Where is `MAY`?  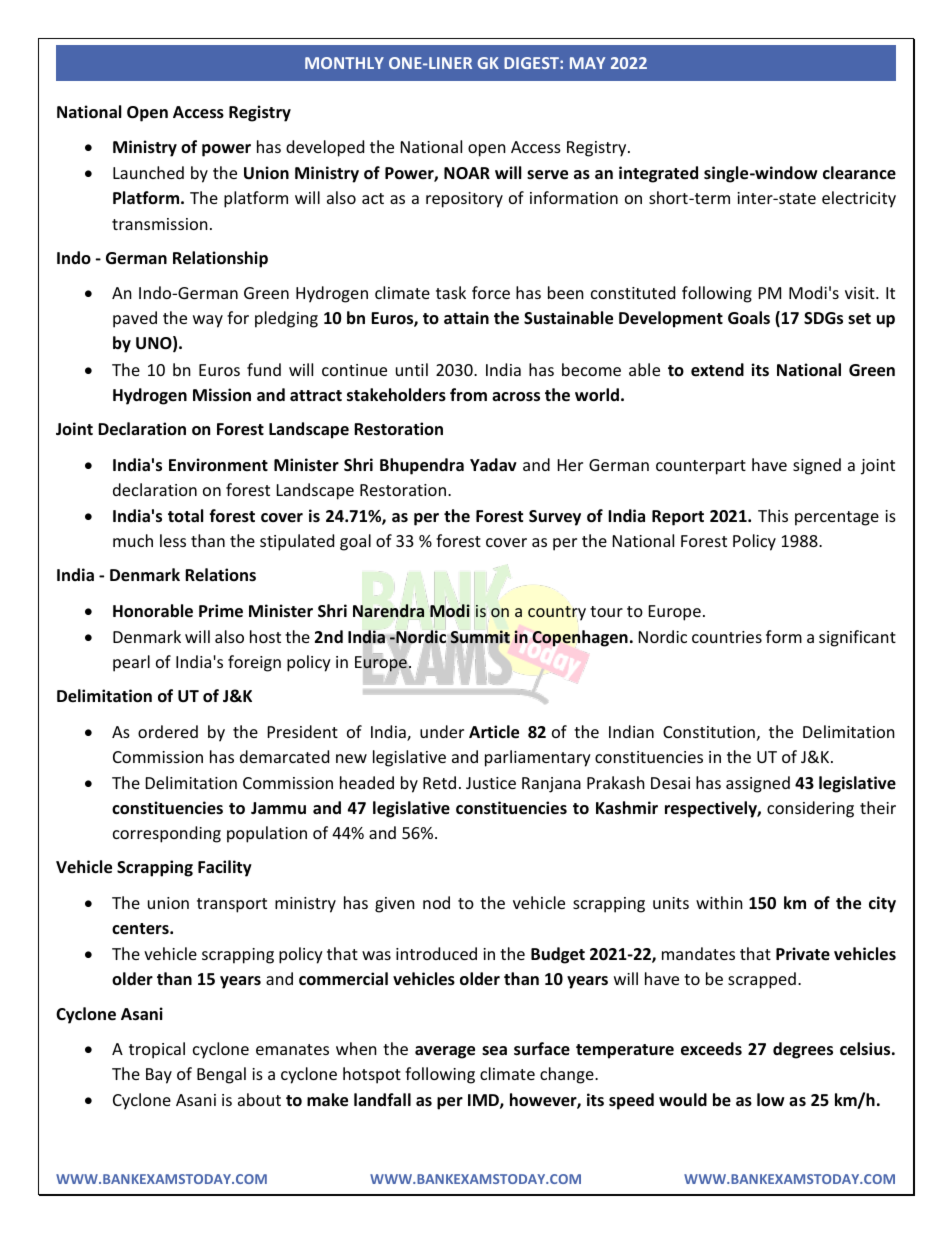
MAY is located at coordinates (587, 63).
